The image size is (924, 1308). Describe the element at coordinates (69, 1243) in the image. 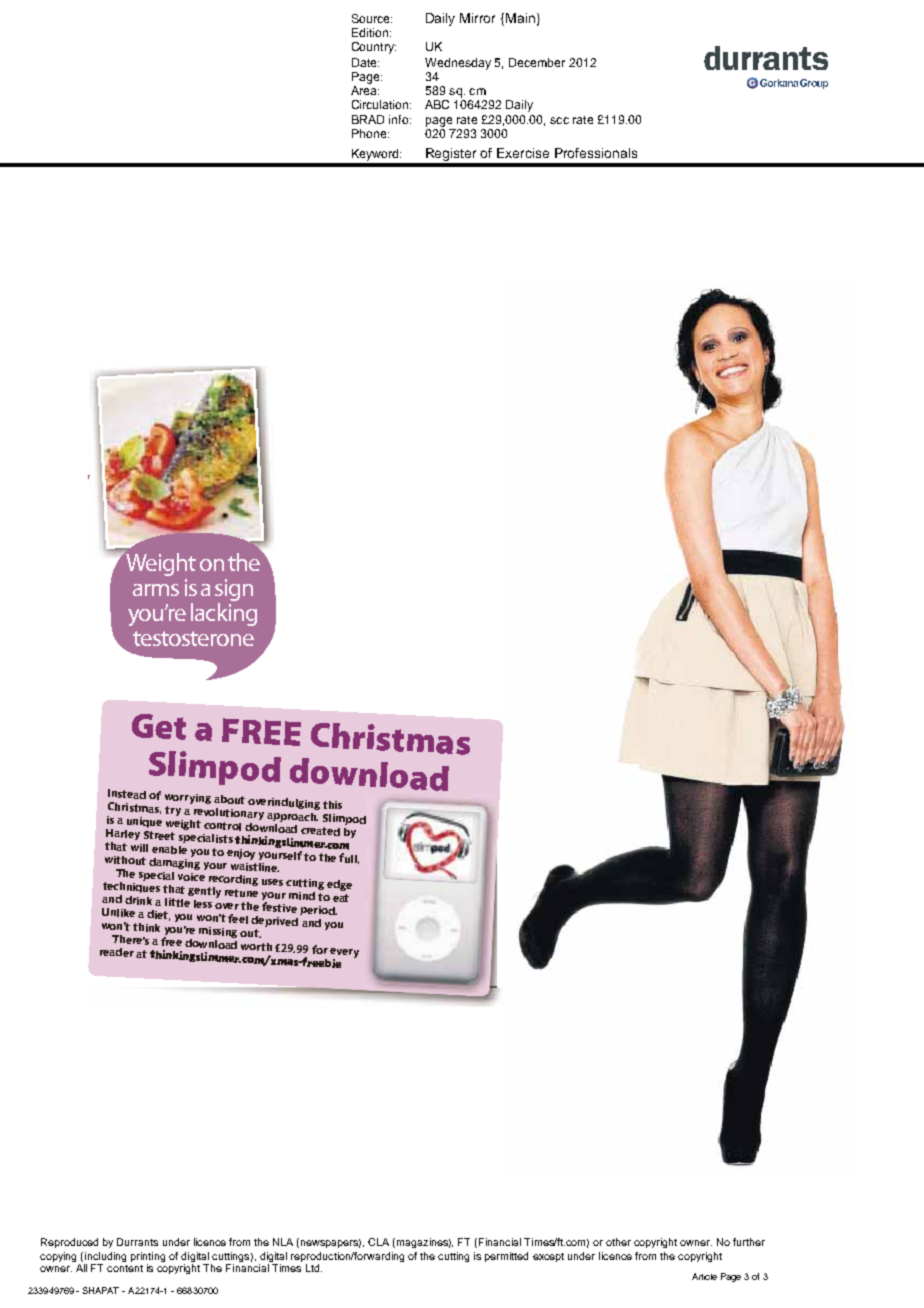

I see `Reproduced` at that location.
